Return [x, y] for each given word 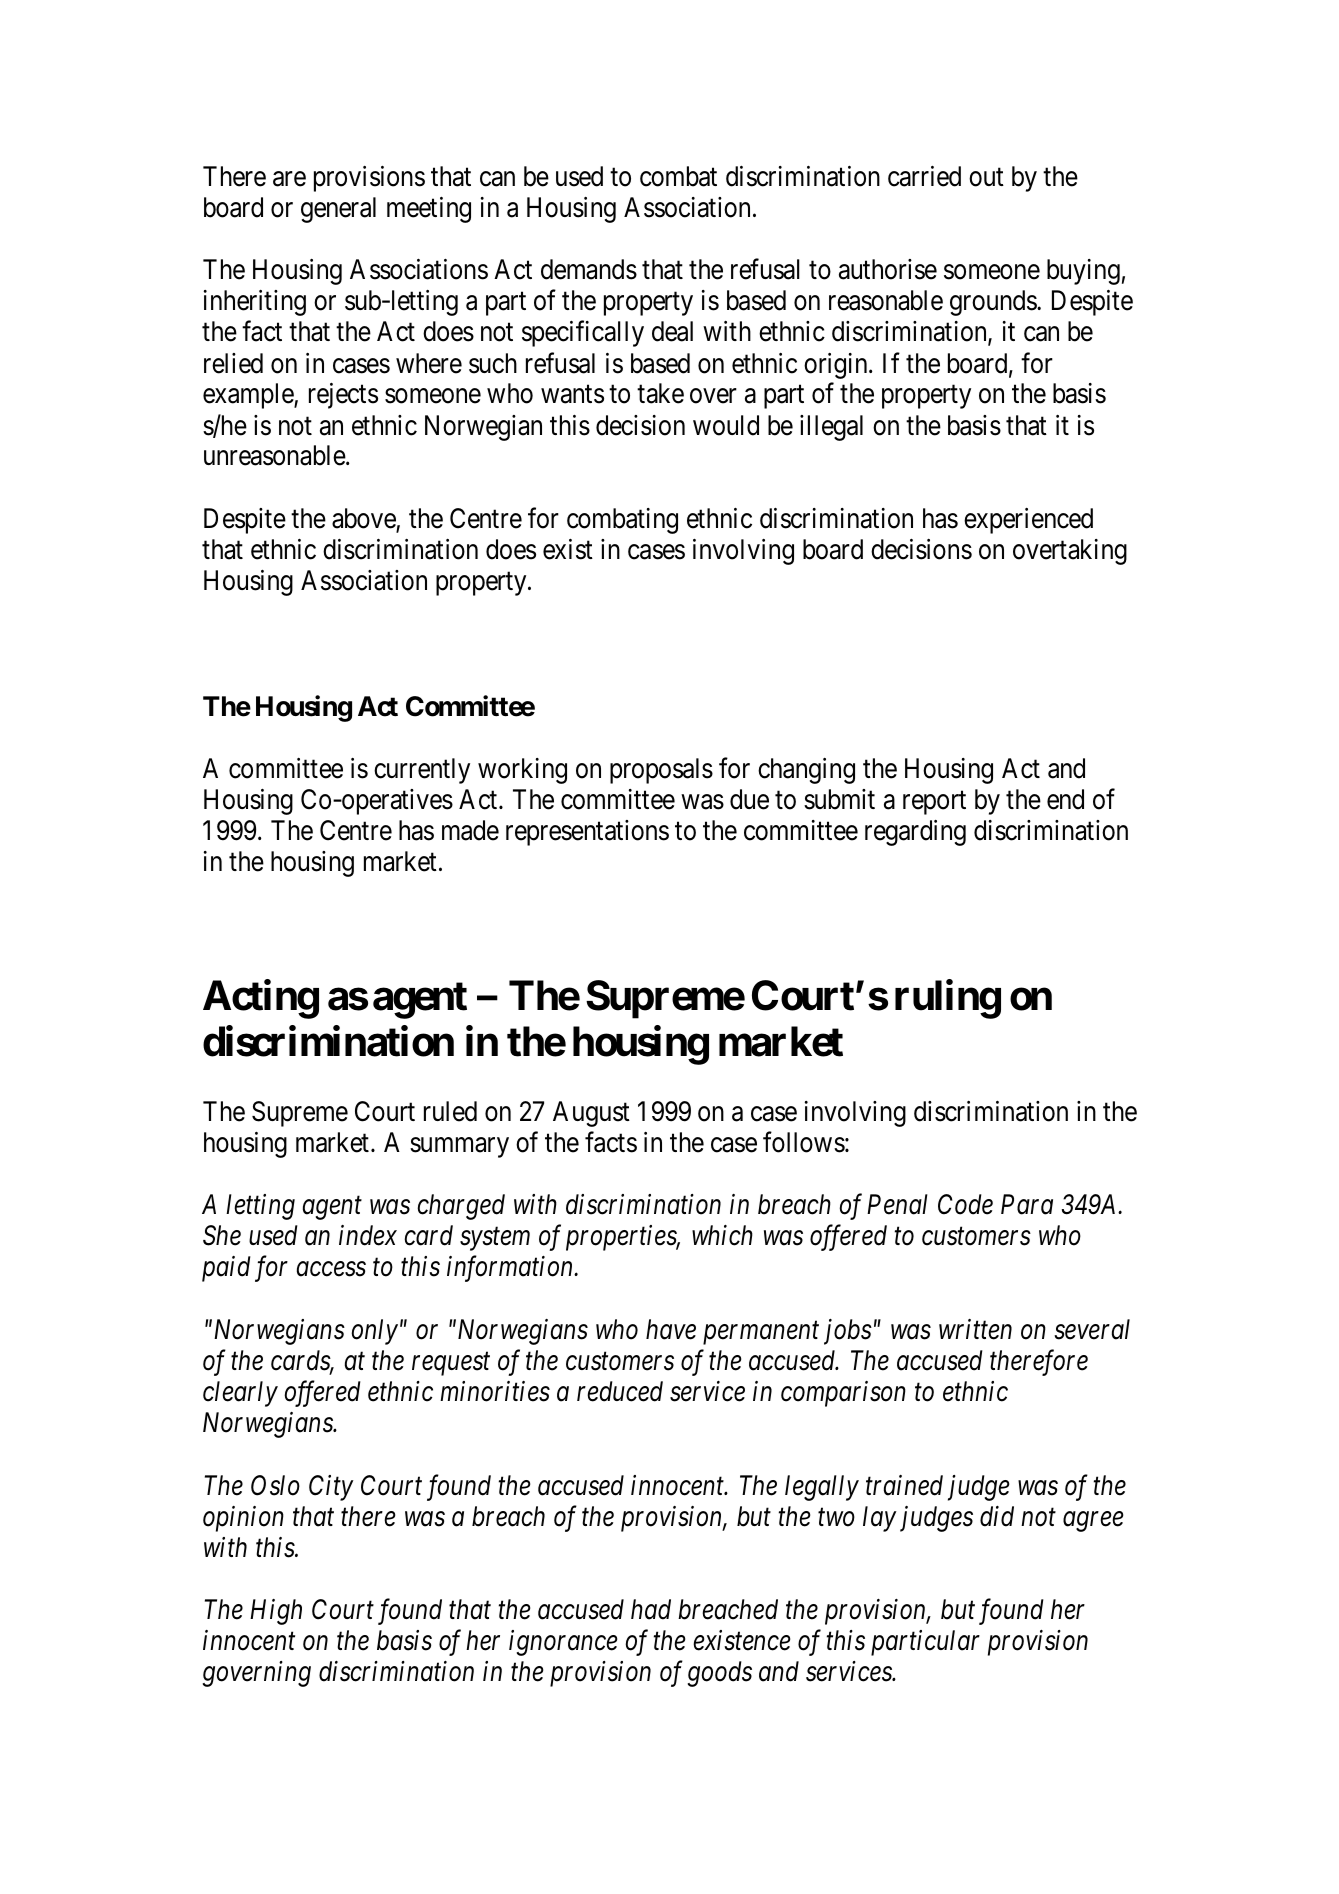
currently [422, 771]
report [934, 803]
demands [589, 269]
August [591, 1114]
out [986, 177]
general [338, 210]
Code [965, 1204]
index [368, 1235]
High [276, 1612]
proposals [661, 771]
